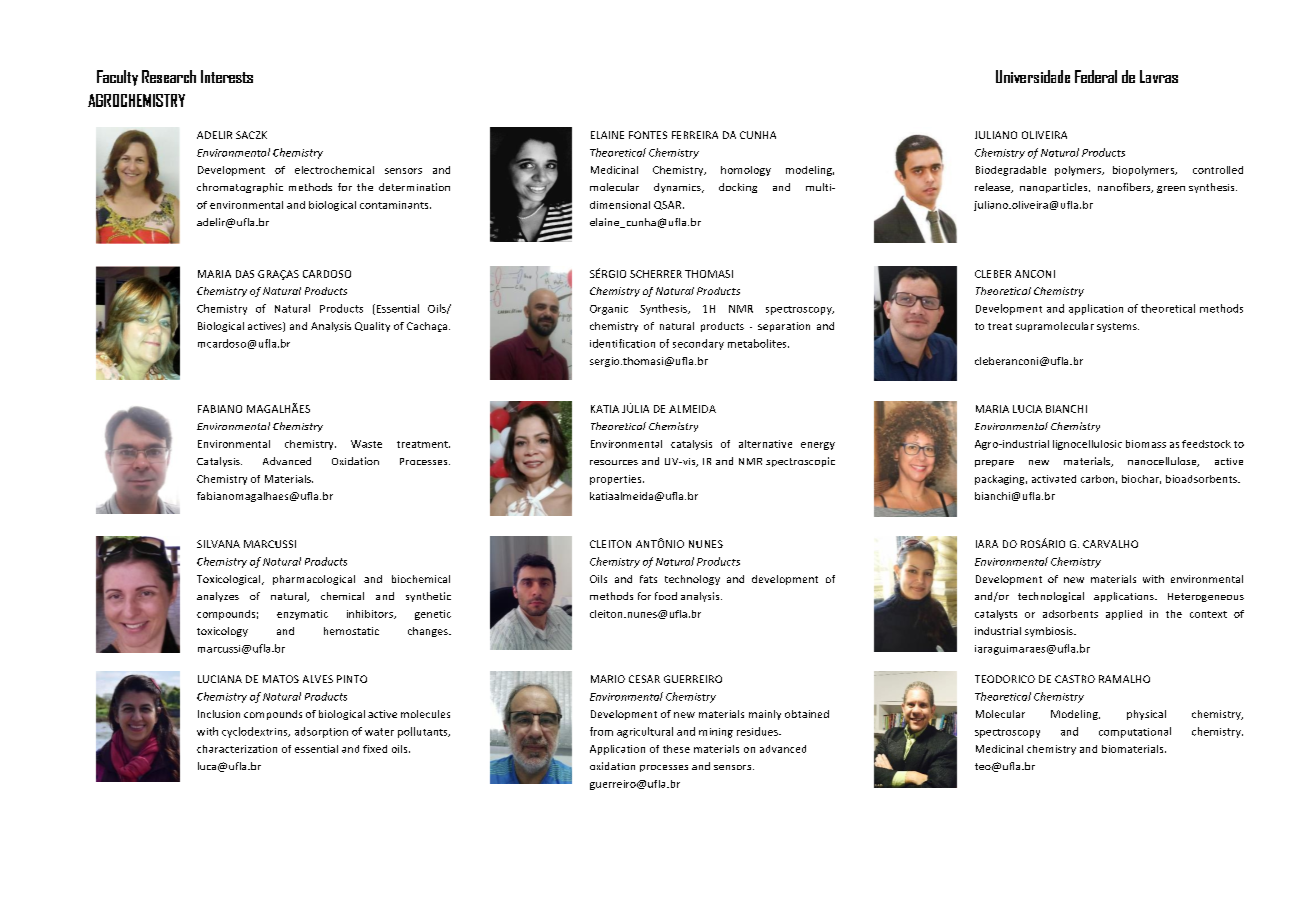  What do you see at coordinates (1096, 76) in the page?
I see `Federal` at bounding box center [1096, 76].
